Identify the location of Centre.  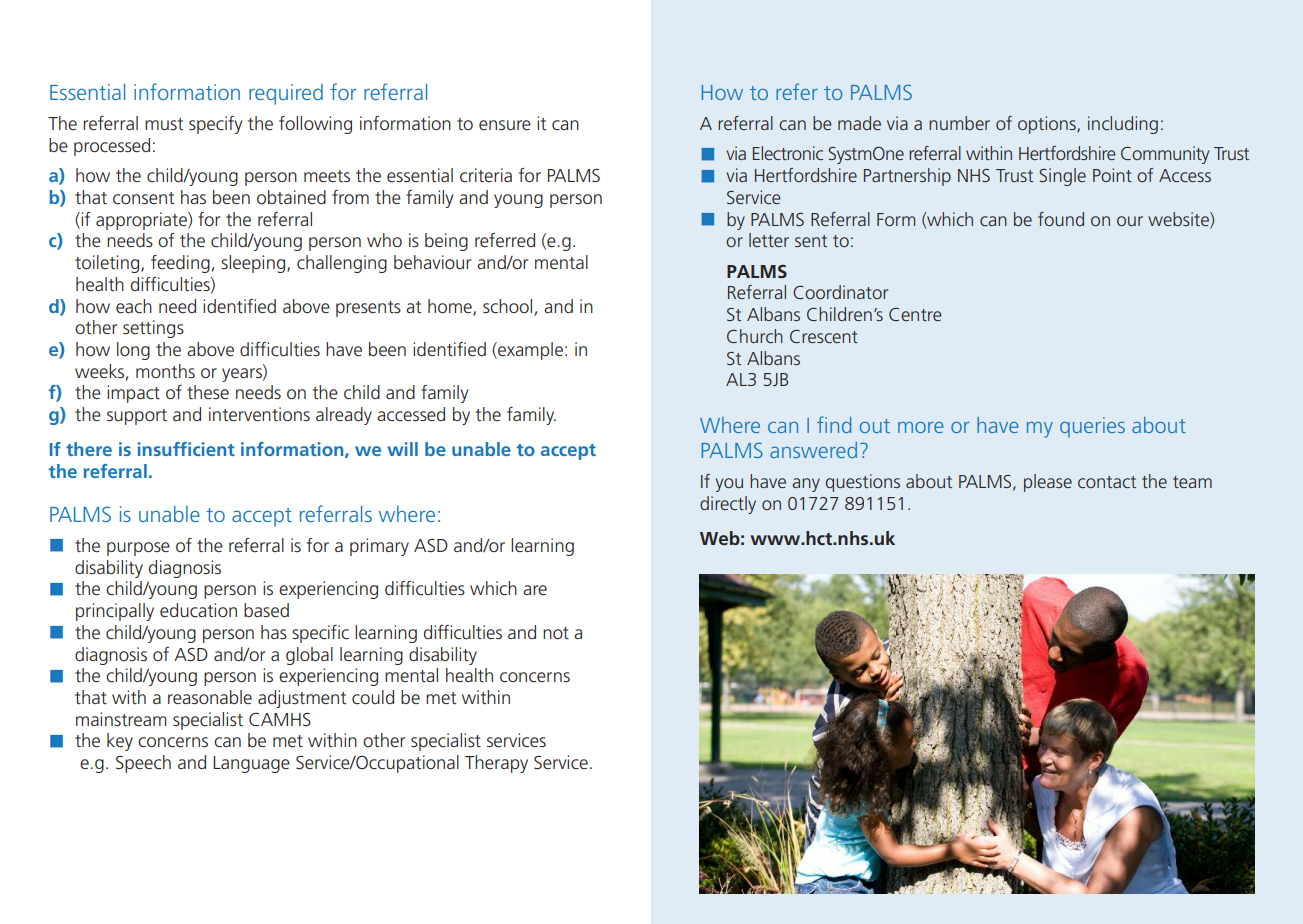
(915, 314).
